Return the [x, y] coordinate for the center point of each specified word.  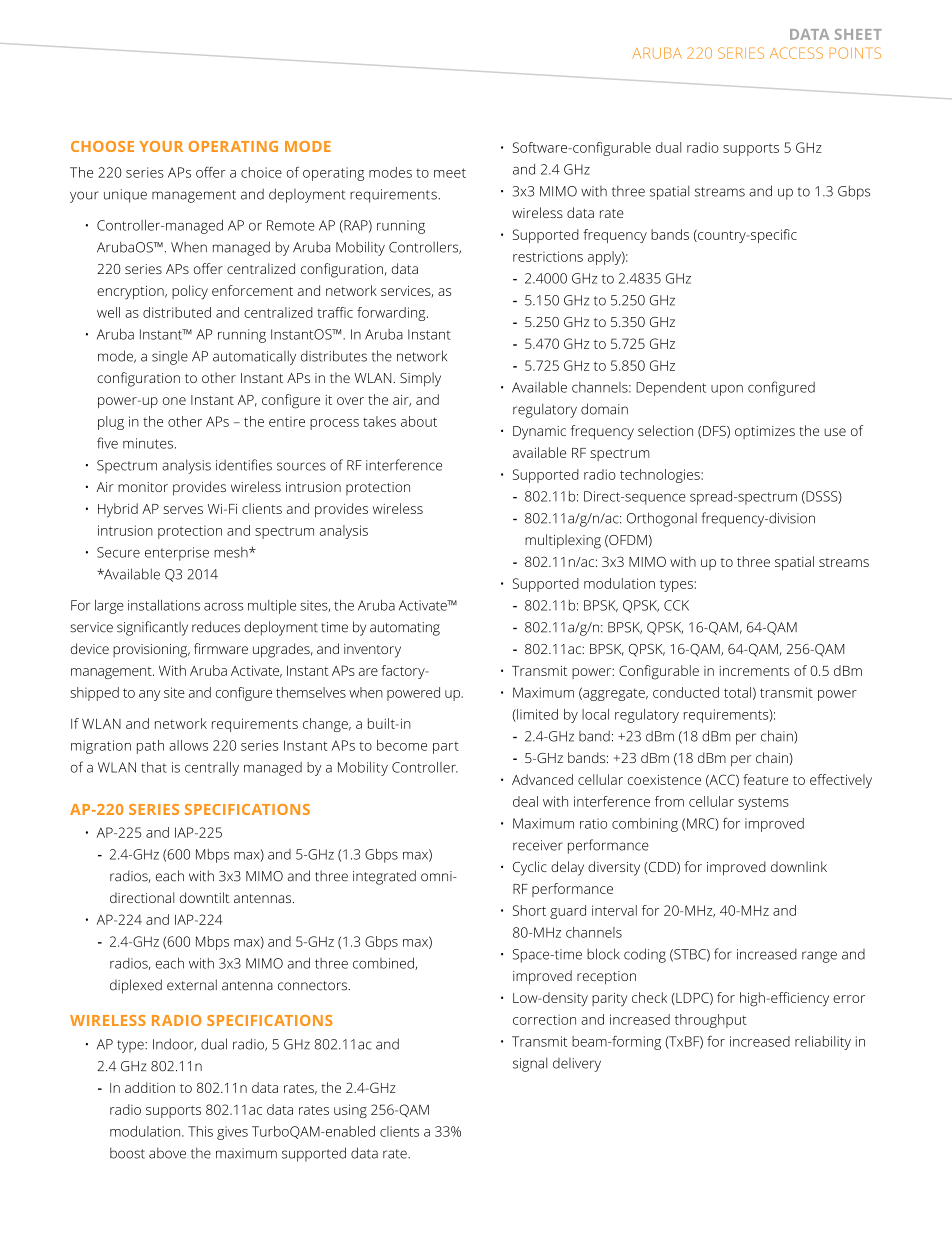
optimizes [765, 432]
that [154, 767]
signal [530, 1064]
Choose [102, 146]
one [174, 401]
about [419, 421]
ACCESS [796, 53]
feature [765, 779]
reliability [823, 1043]
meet [450, 173]
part [446, 748]
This [200, 1131]
